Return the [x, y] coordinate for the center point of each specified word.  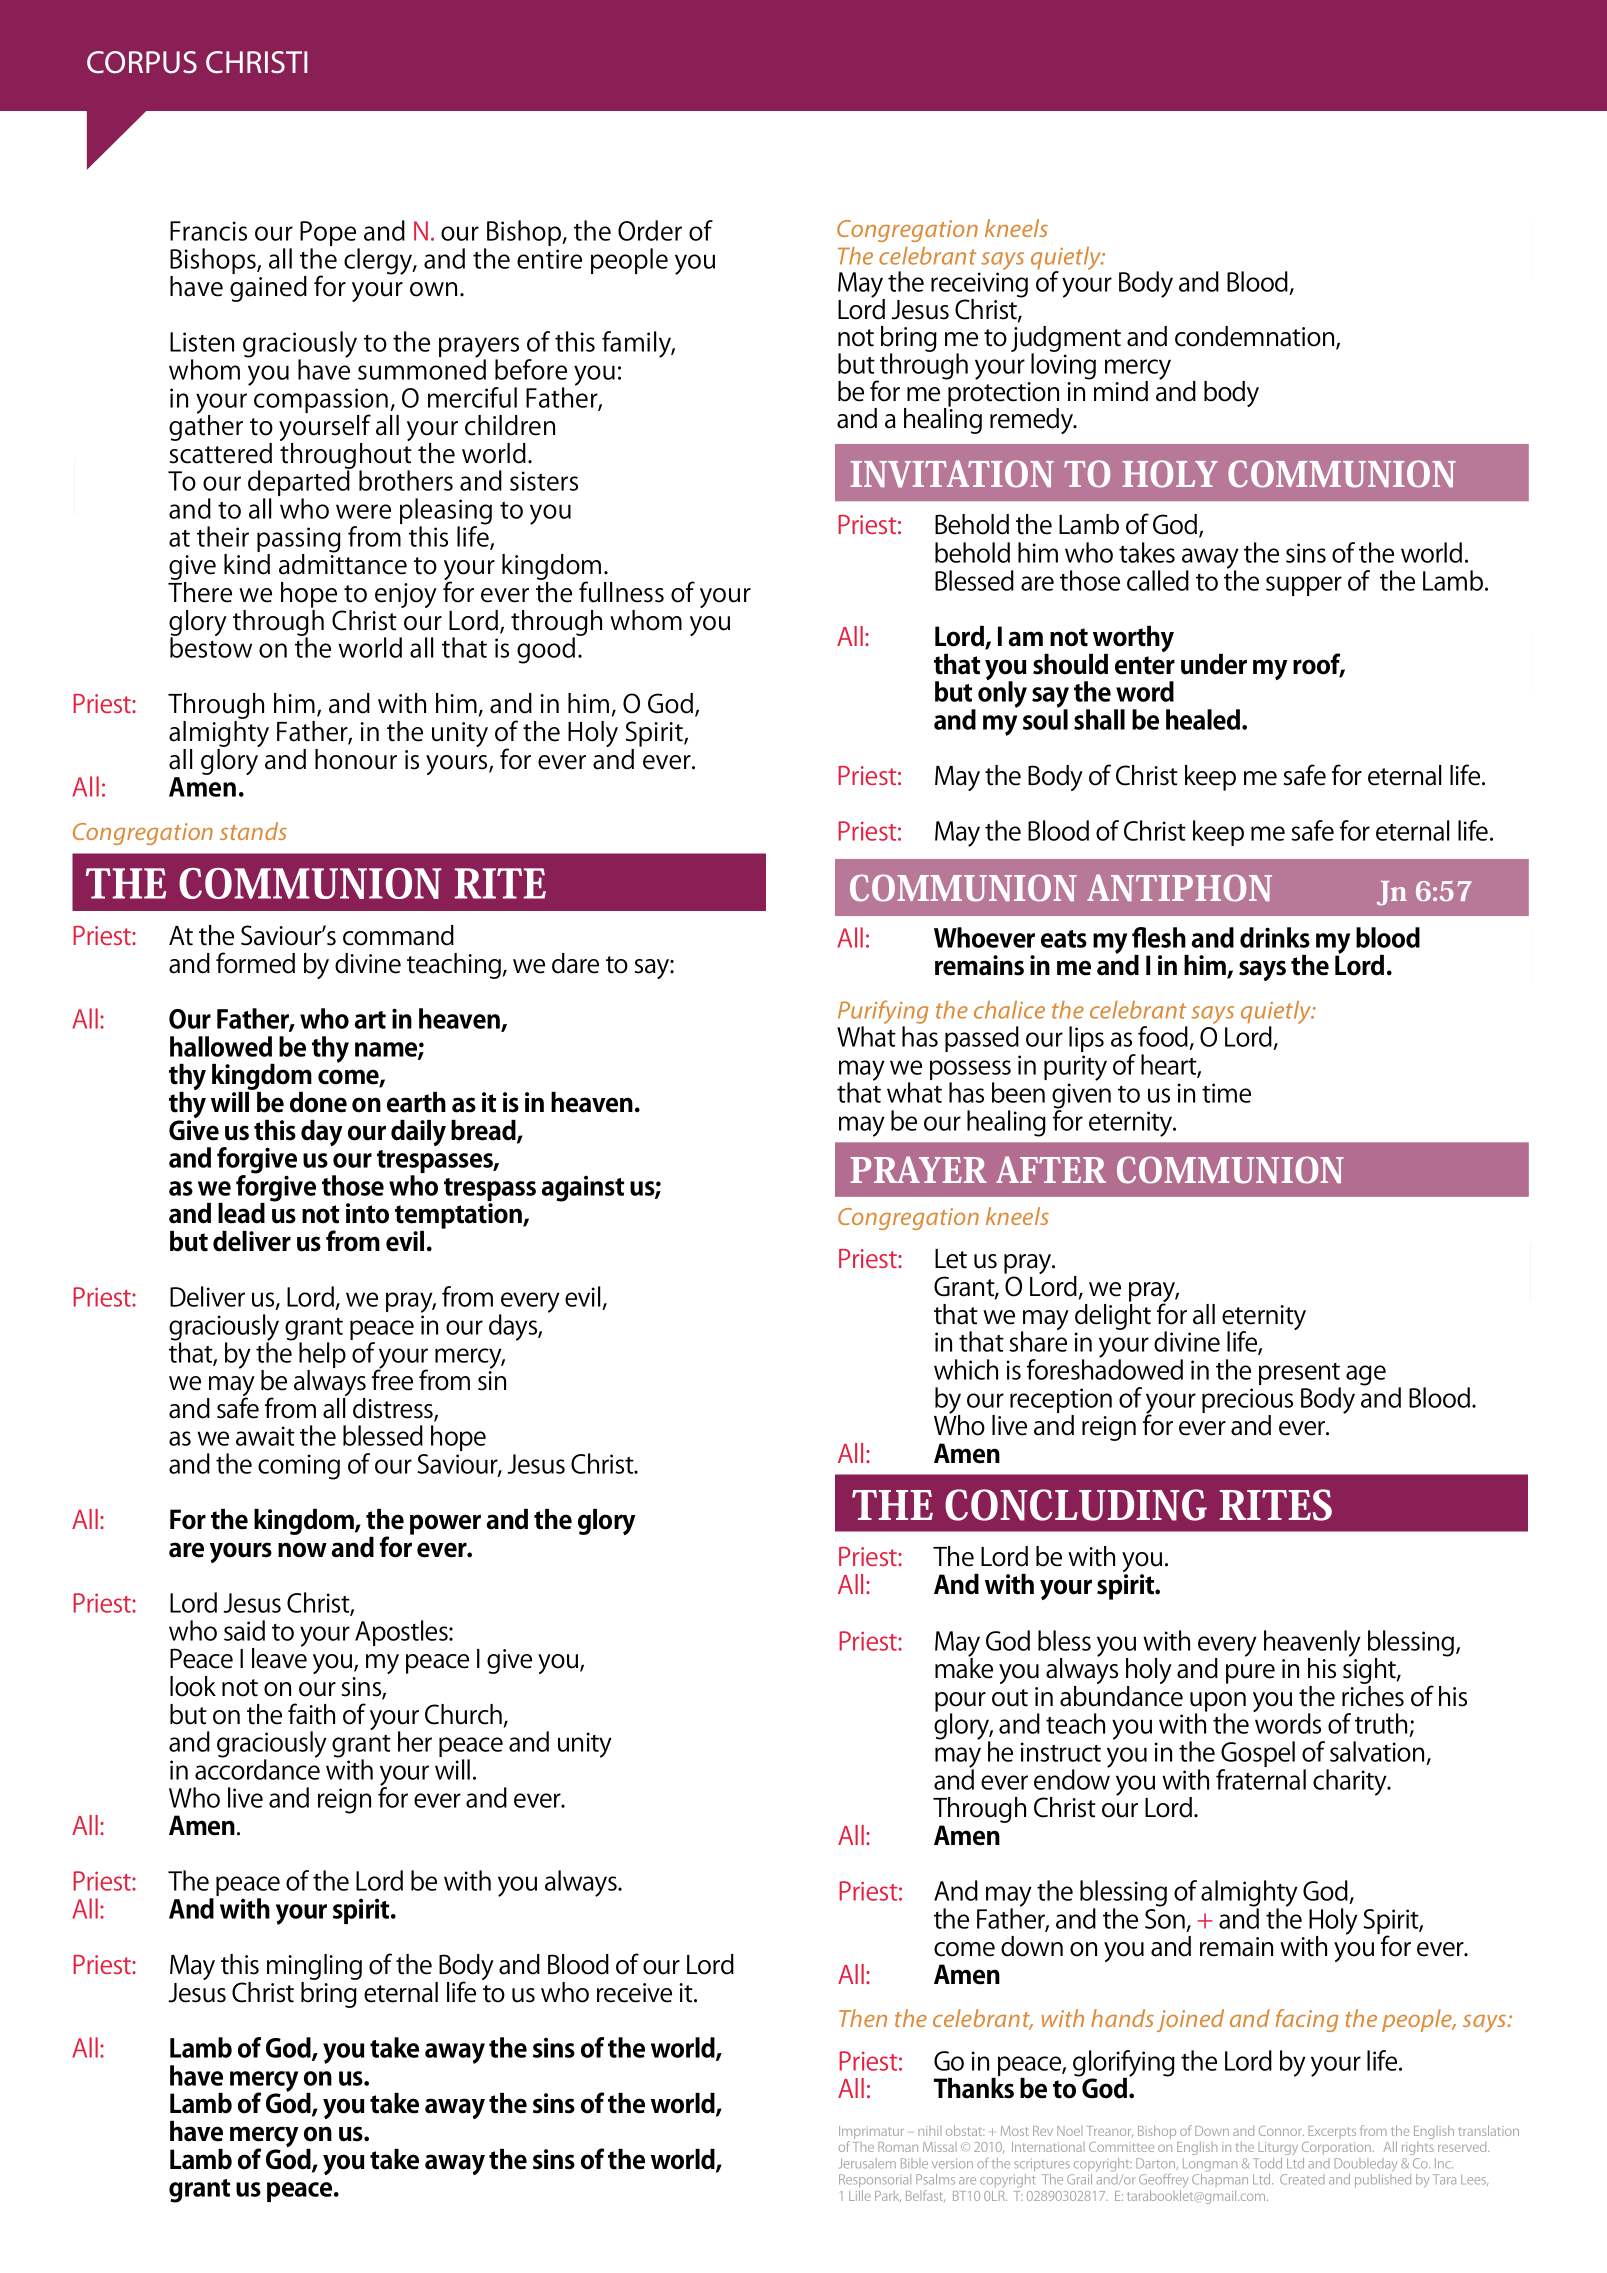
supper [1304, 586]
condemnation [1256, 337]
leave [279, 1657]
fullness [621, 592]
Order [650, 230]
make [964, 1667]
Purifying [883, 1013]
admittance [343, 563]
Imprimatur [871, 2134]
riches [1373, 1695]
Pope [329, 235]
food [1163, 1036]
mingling [314, 1968]
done [318, 1102]
